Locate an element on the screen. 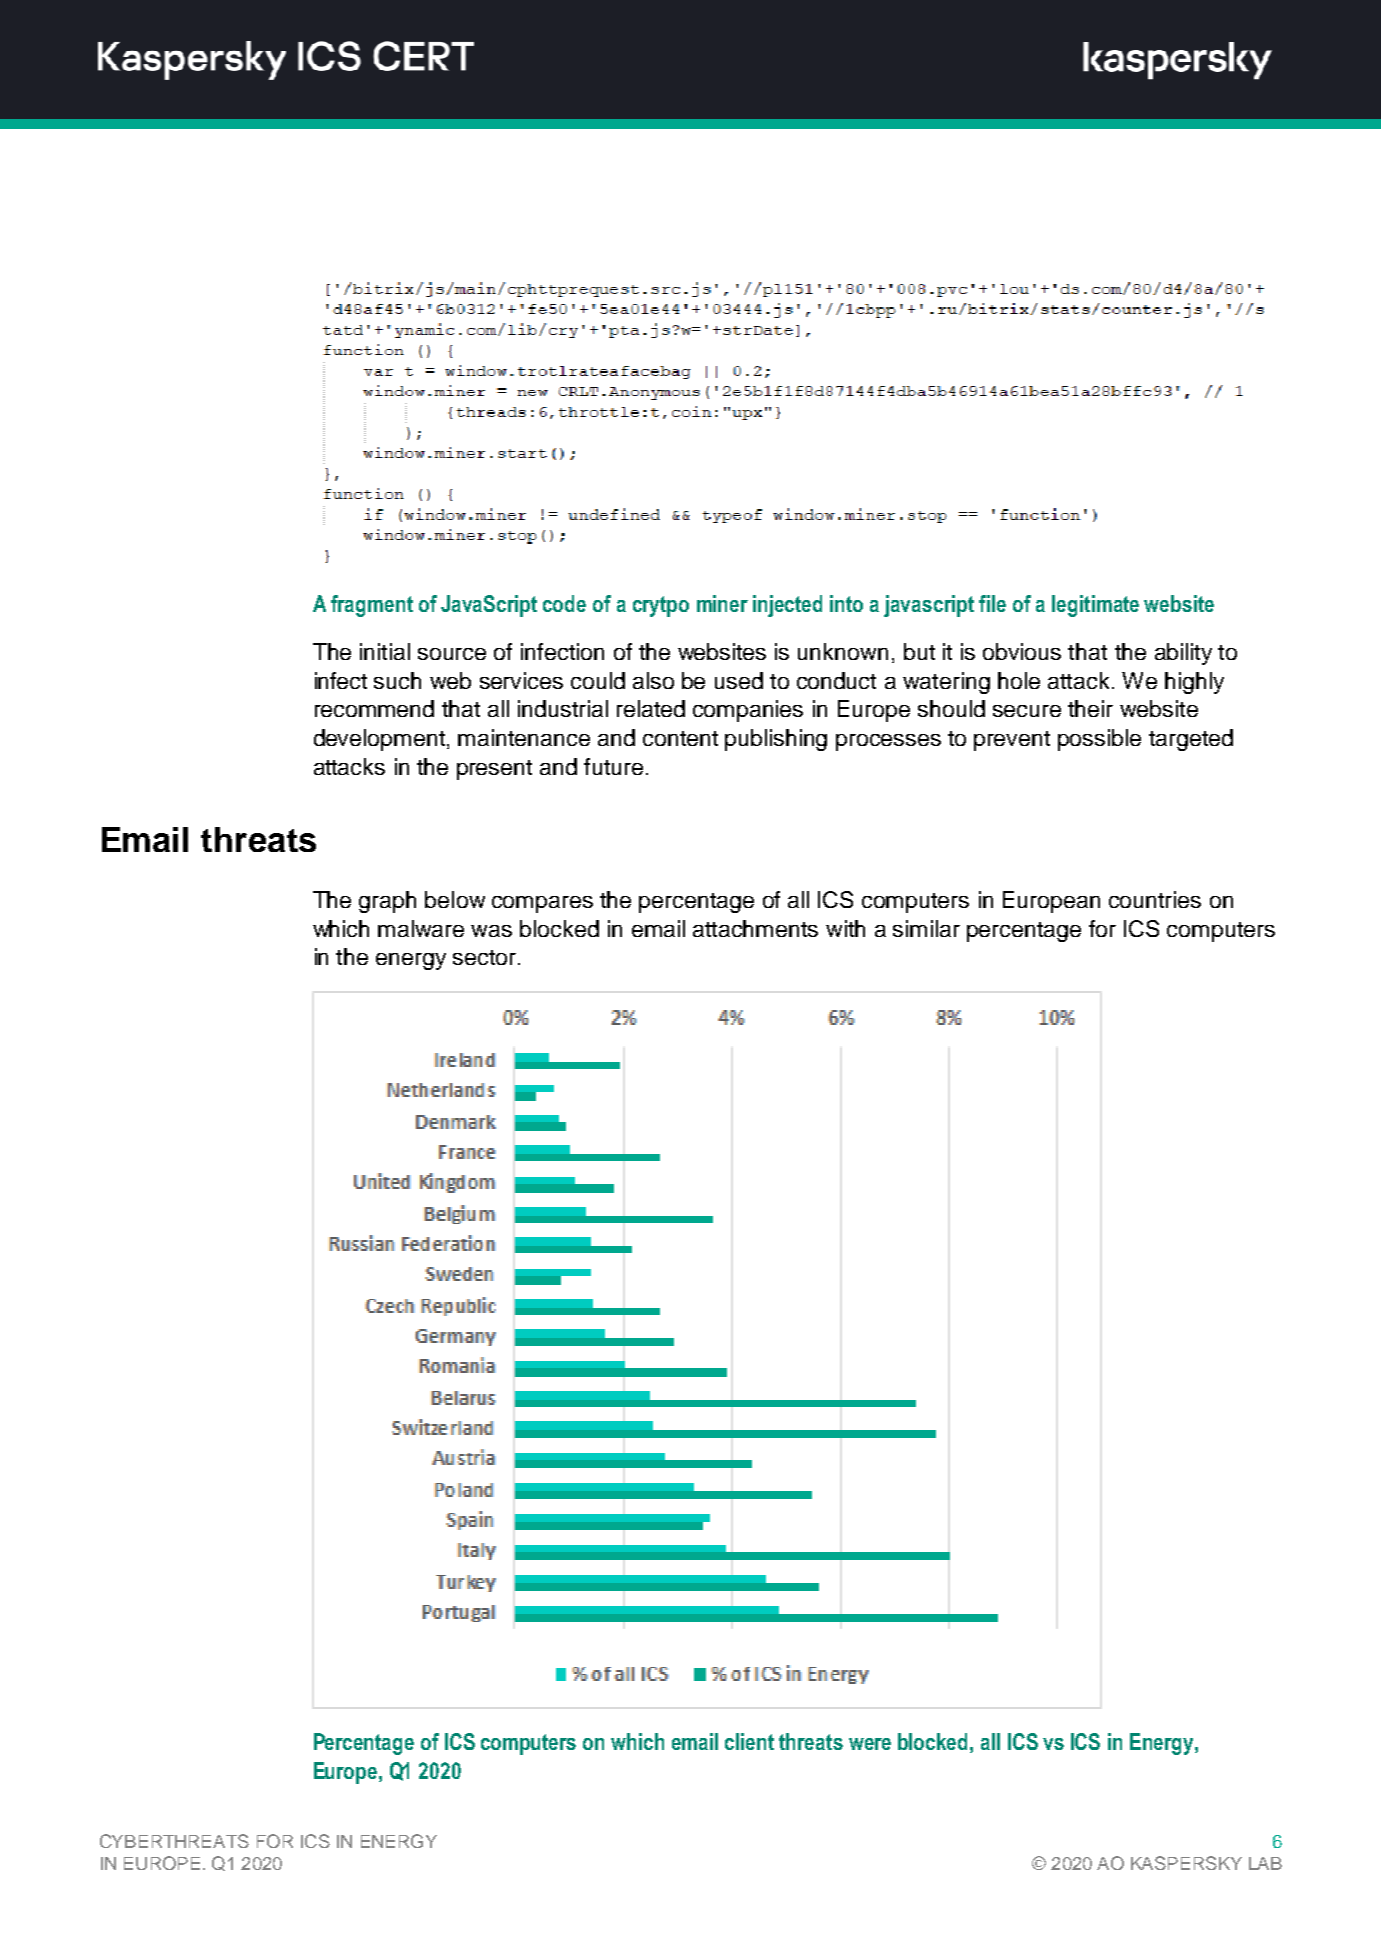 The width and height of the screenshot is (1381, 1953). sector is located at coordinates (484, 957).
